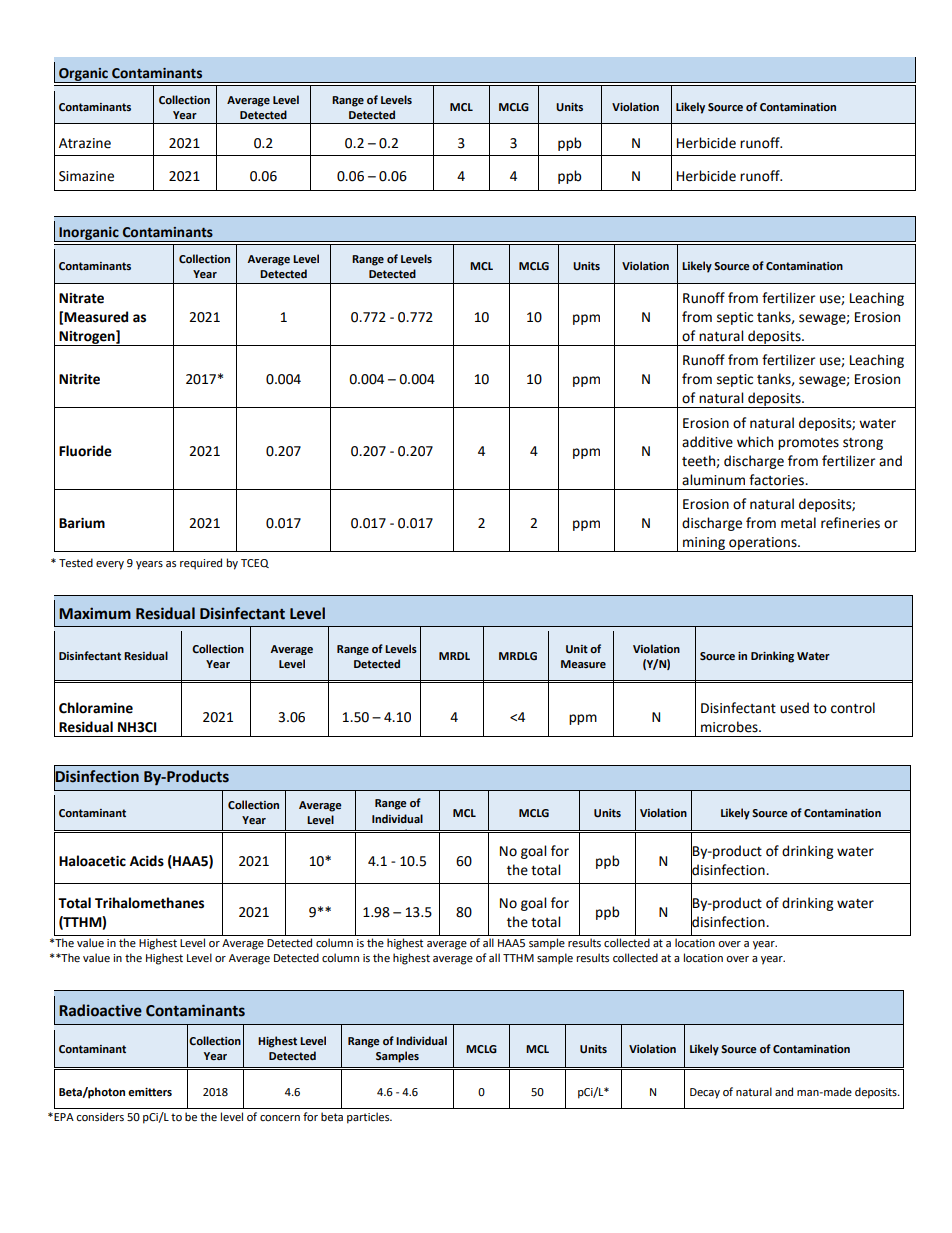  Describe the element at coordinates (81, 298) in the document. I see `Nitrate` at that location.
